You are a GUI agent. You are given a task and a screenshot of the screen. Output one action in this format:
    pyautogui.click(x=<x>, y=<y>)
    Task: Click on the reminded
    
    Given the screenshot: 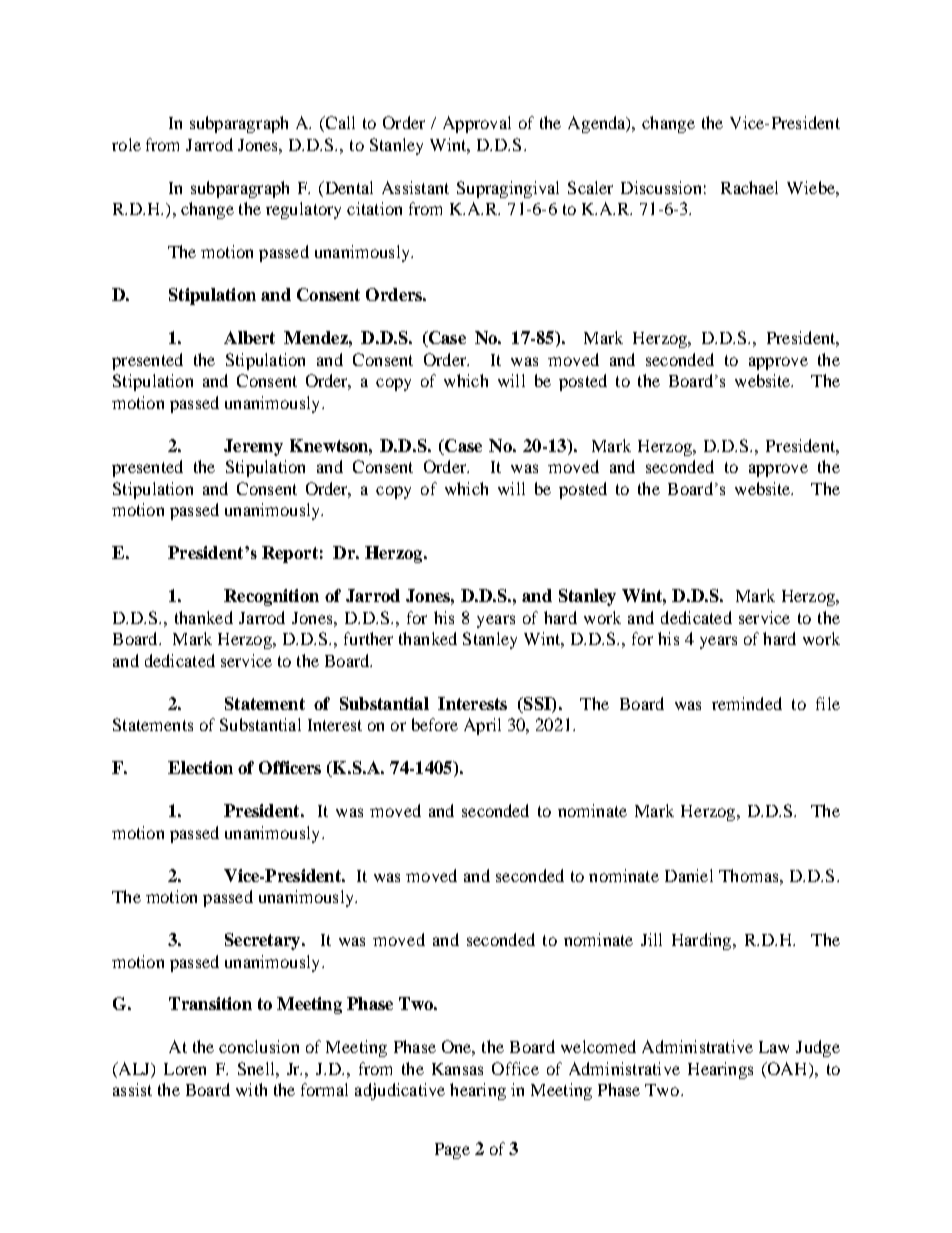 What is the action you would take?
    pyautogui.click(x=747, y=703)
